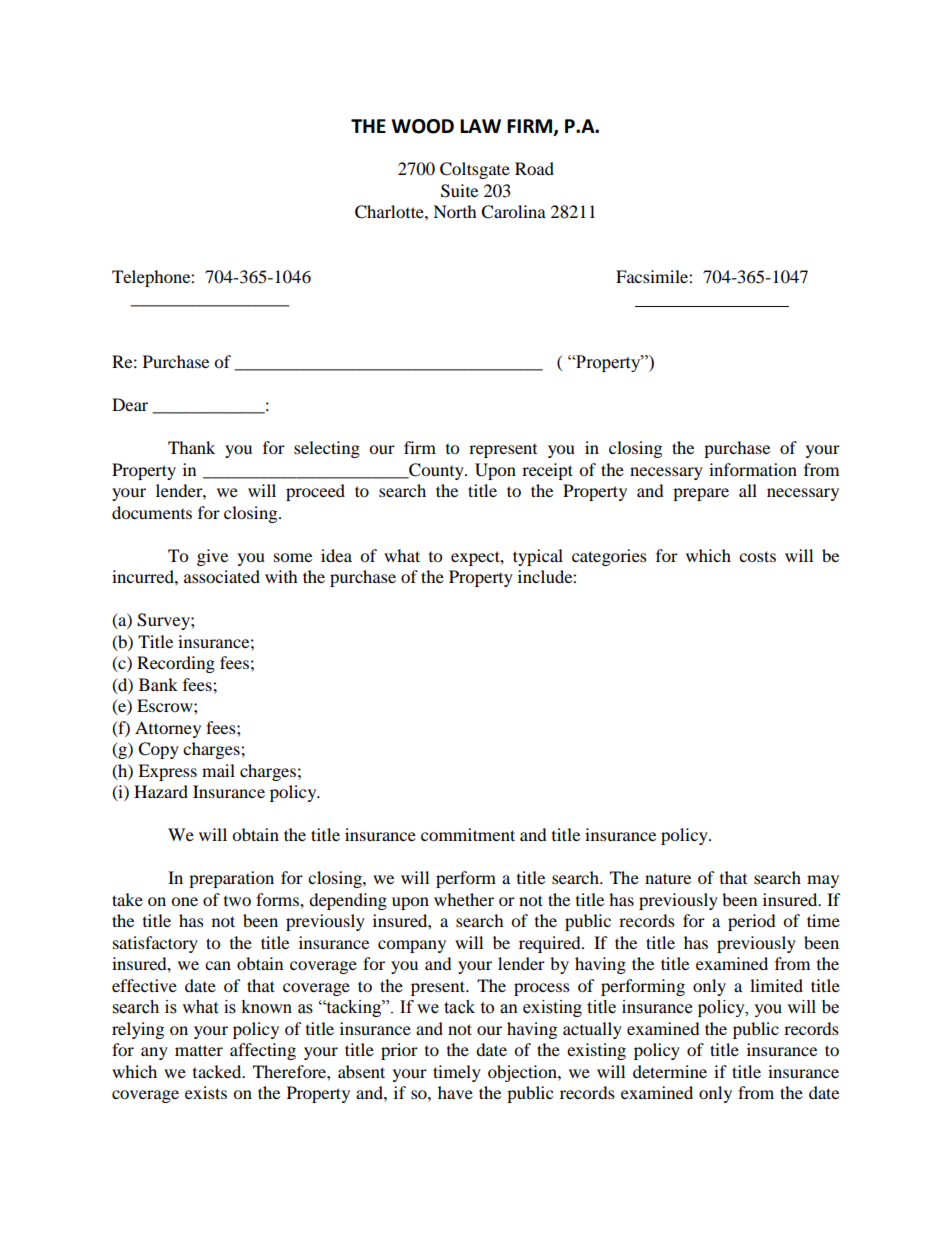 This page has width=952, height=1233. What do you see at coordinates (538, 557) in the page?
I see `typical` at bounding box center [538, 557].
